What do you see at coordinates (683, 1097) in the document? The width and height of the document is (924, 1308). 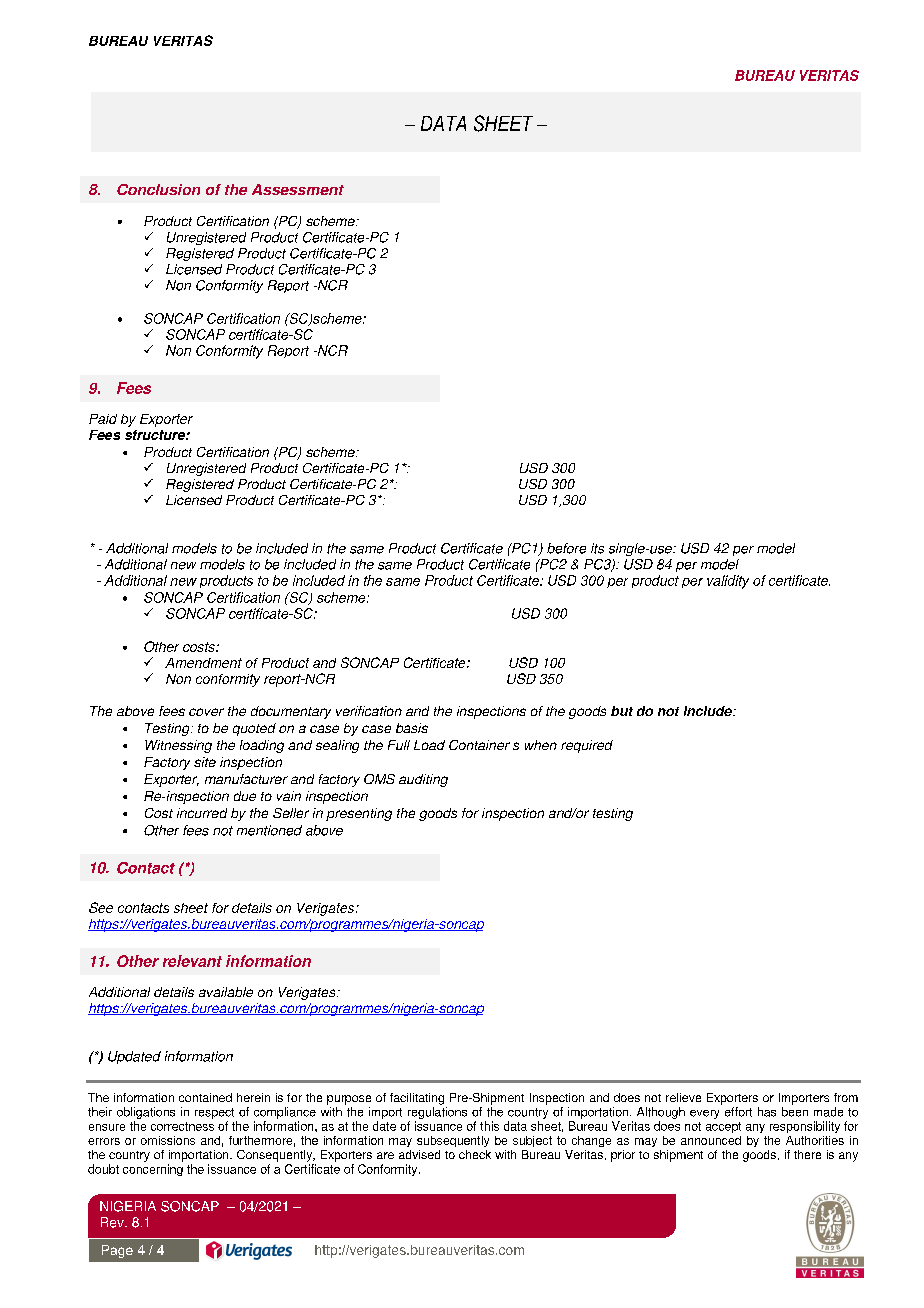 I see `relieve` at bounding box center [683, 1097].
